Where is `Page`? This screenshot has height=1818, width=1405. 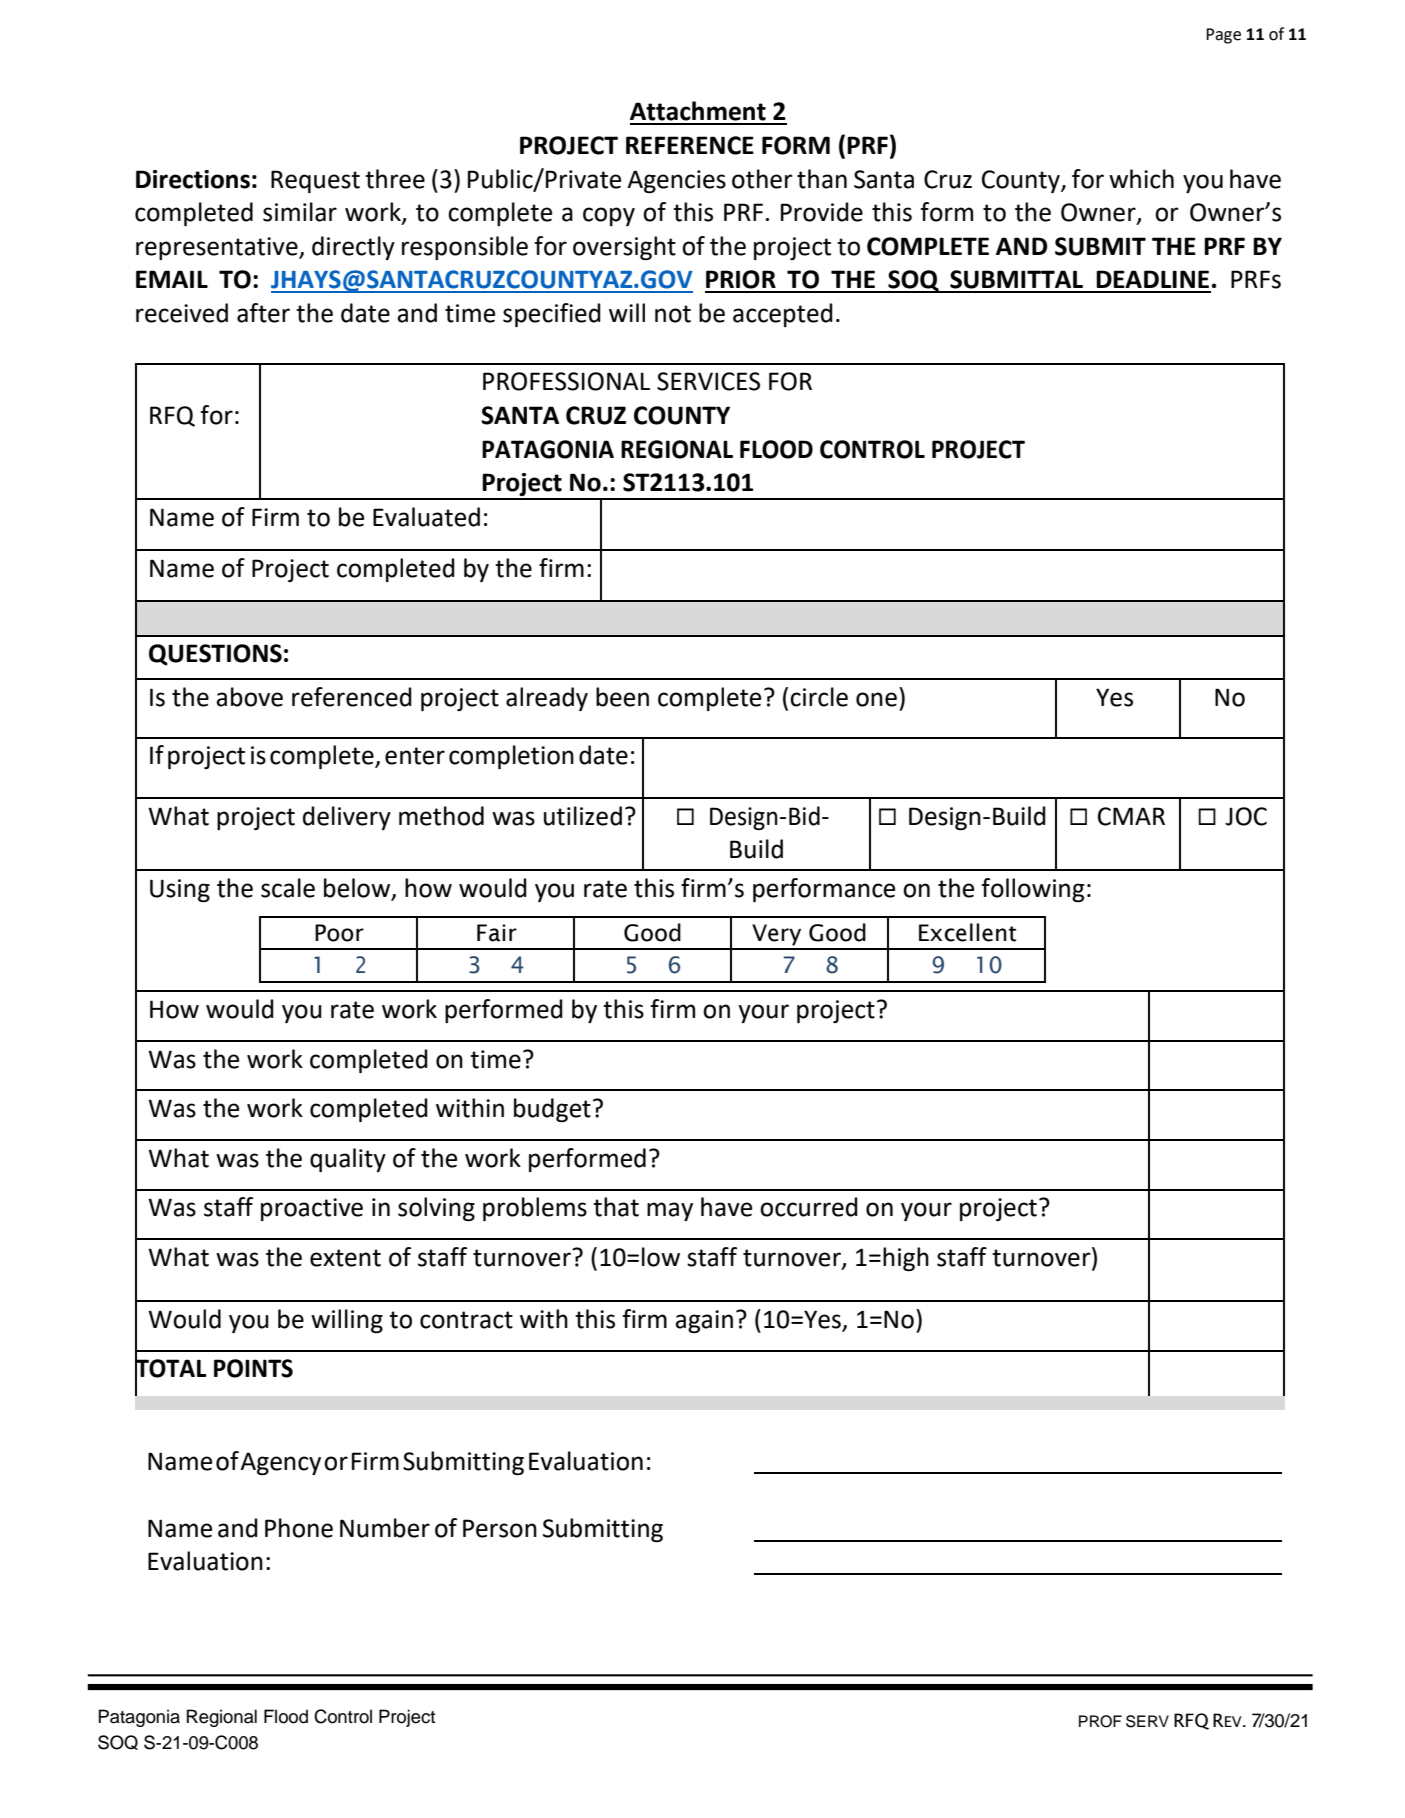 Page is located at coordinates (1223, 36).
